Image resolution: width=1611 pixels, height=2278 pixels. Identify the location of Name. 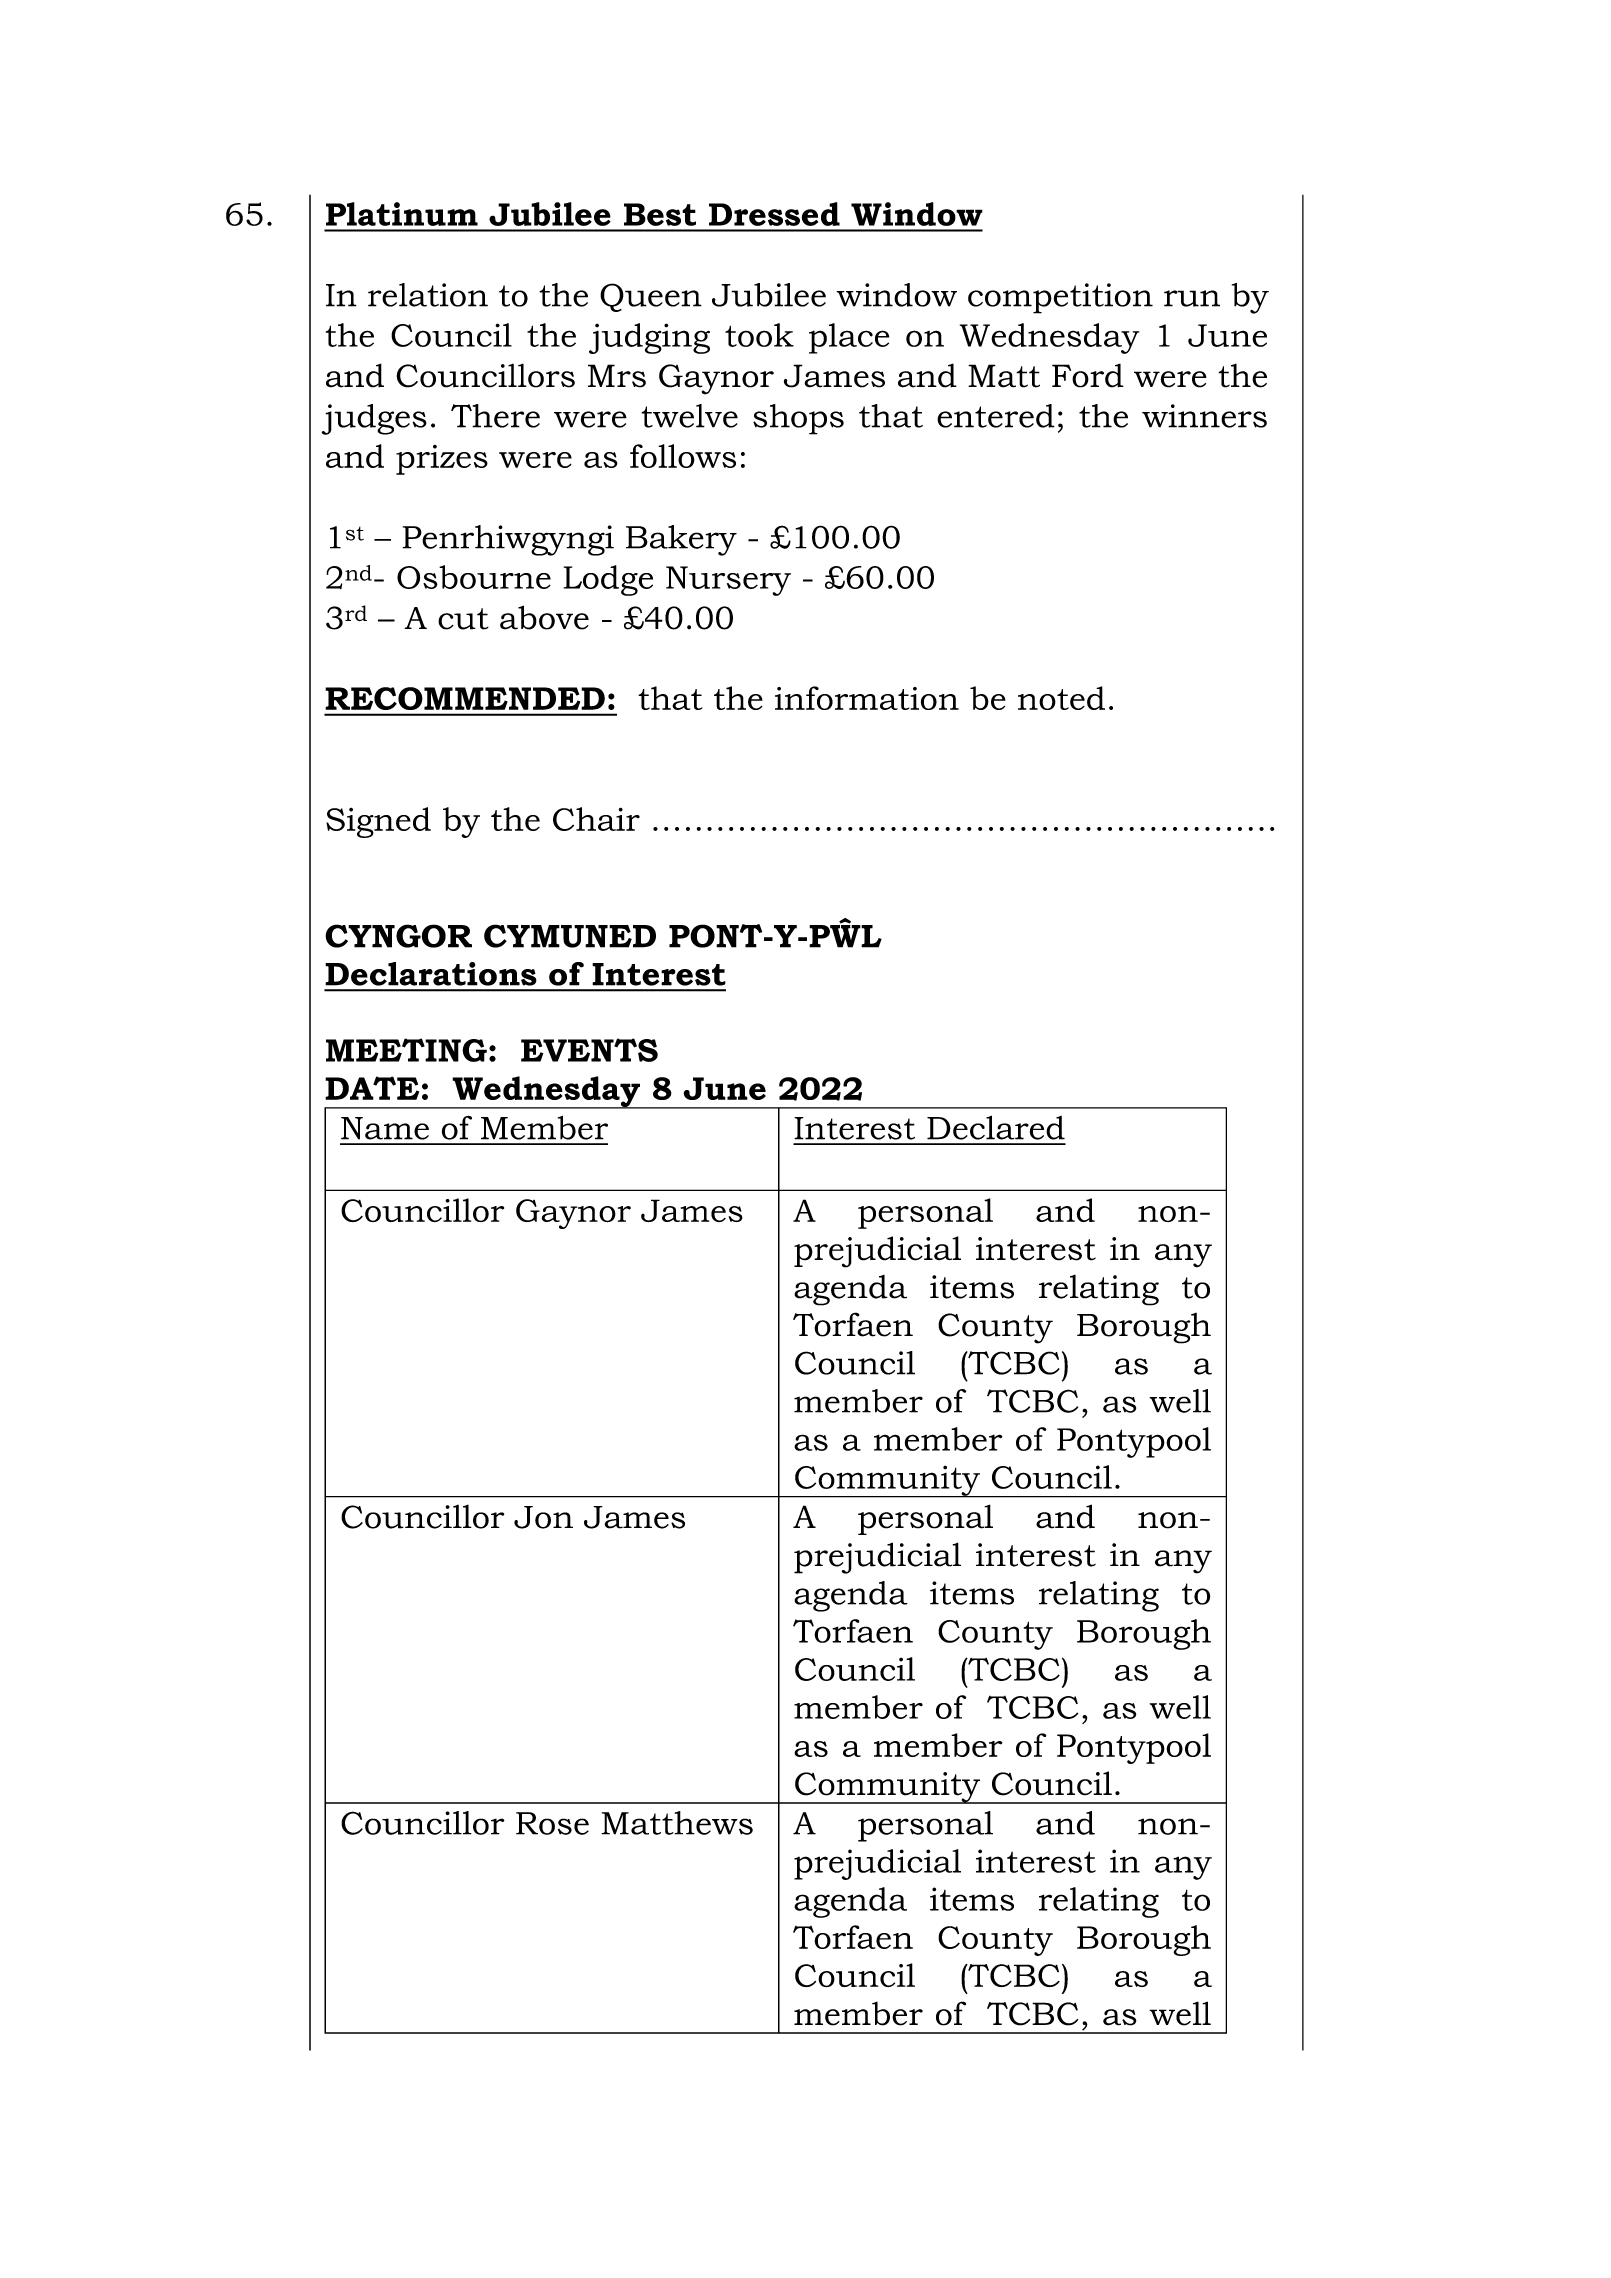
(385, 1128).
